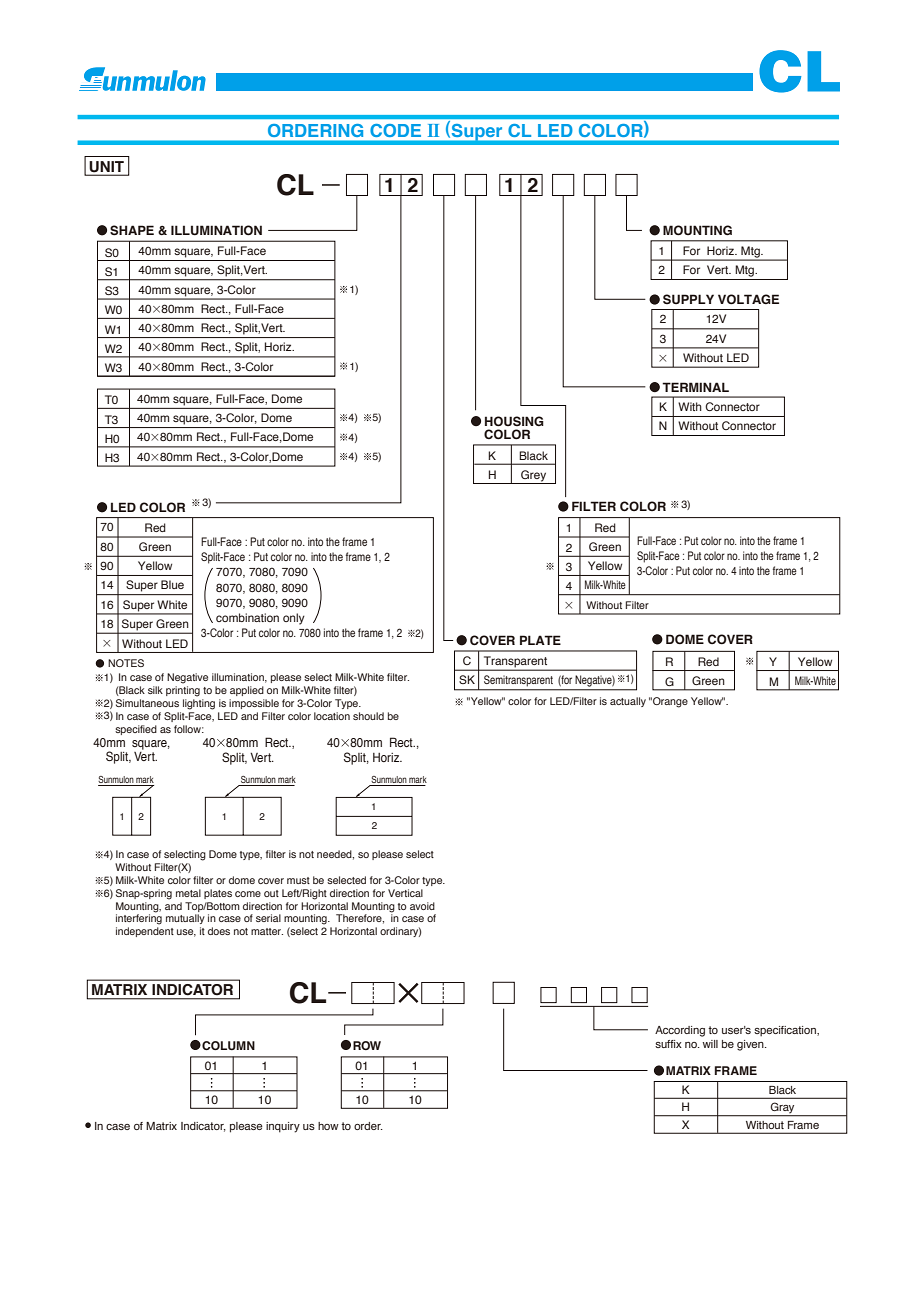 Image resolution: width=924 pixels, height=1297 pixels. Describe the element at coordinates (534, 477) in the screenshot. I see `Grey` at that location.
